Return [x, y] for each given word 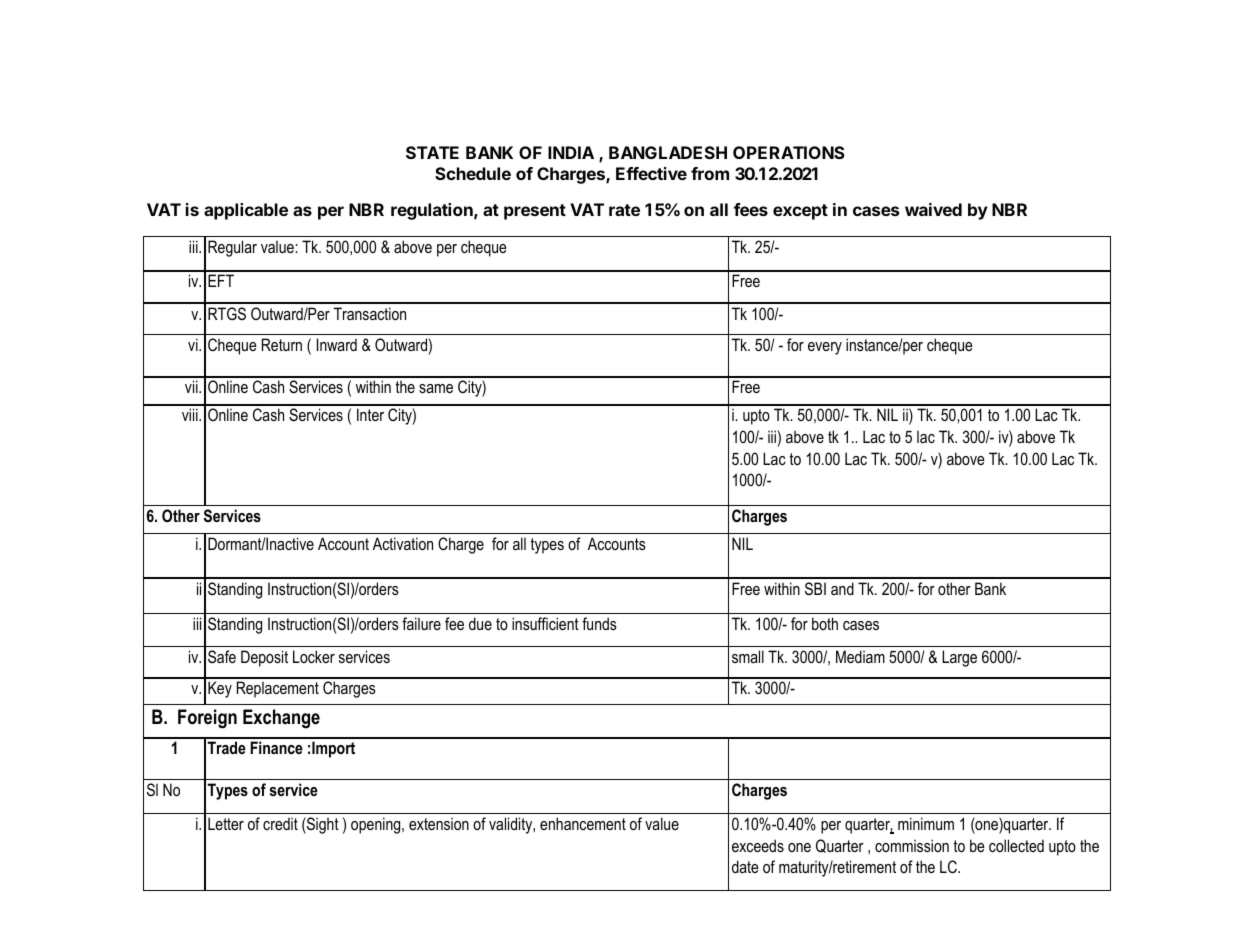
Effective [651, 173]
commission [912, 845]
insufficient [545, 623]
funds [599, 623]
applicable [246, 211]
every [825, 348]
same [436, 388]
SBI [815, 588]
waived [933, 209]
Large [959, 658]
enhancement [583, 823]
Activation [403, 543]
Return [282, 344]
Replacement [278, 689]
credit [280, 823]
